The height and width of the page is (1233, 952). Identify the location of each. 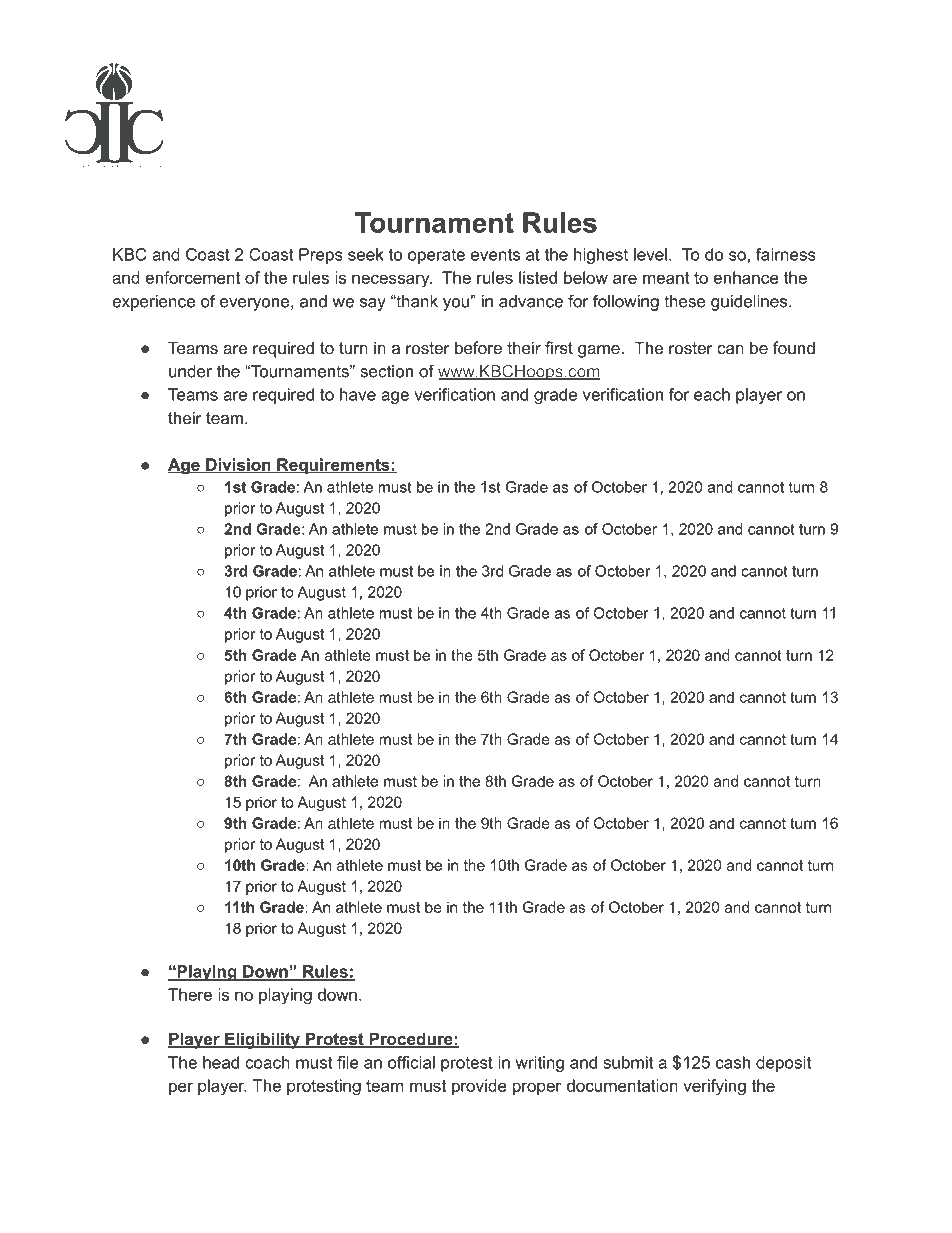
(712, 394).
